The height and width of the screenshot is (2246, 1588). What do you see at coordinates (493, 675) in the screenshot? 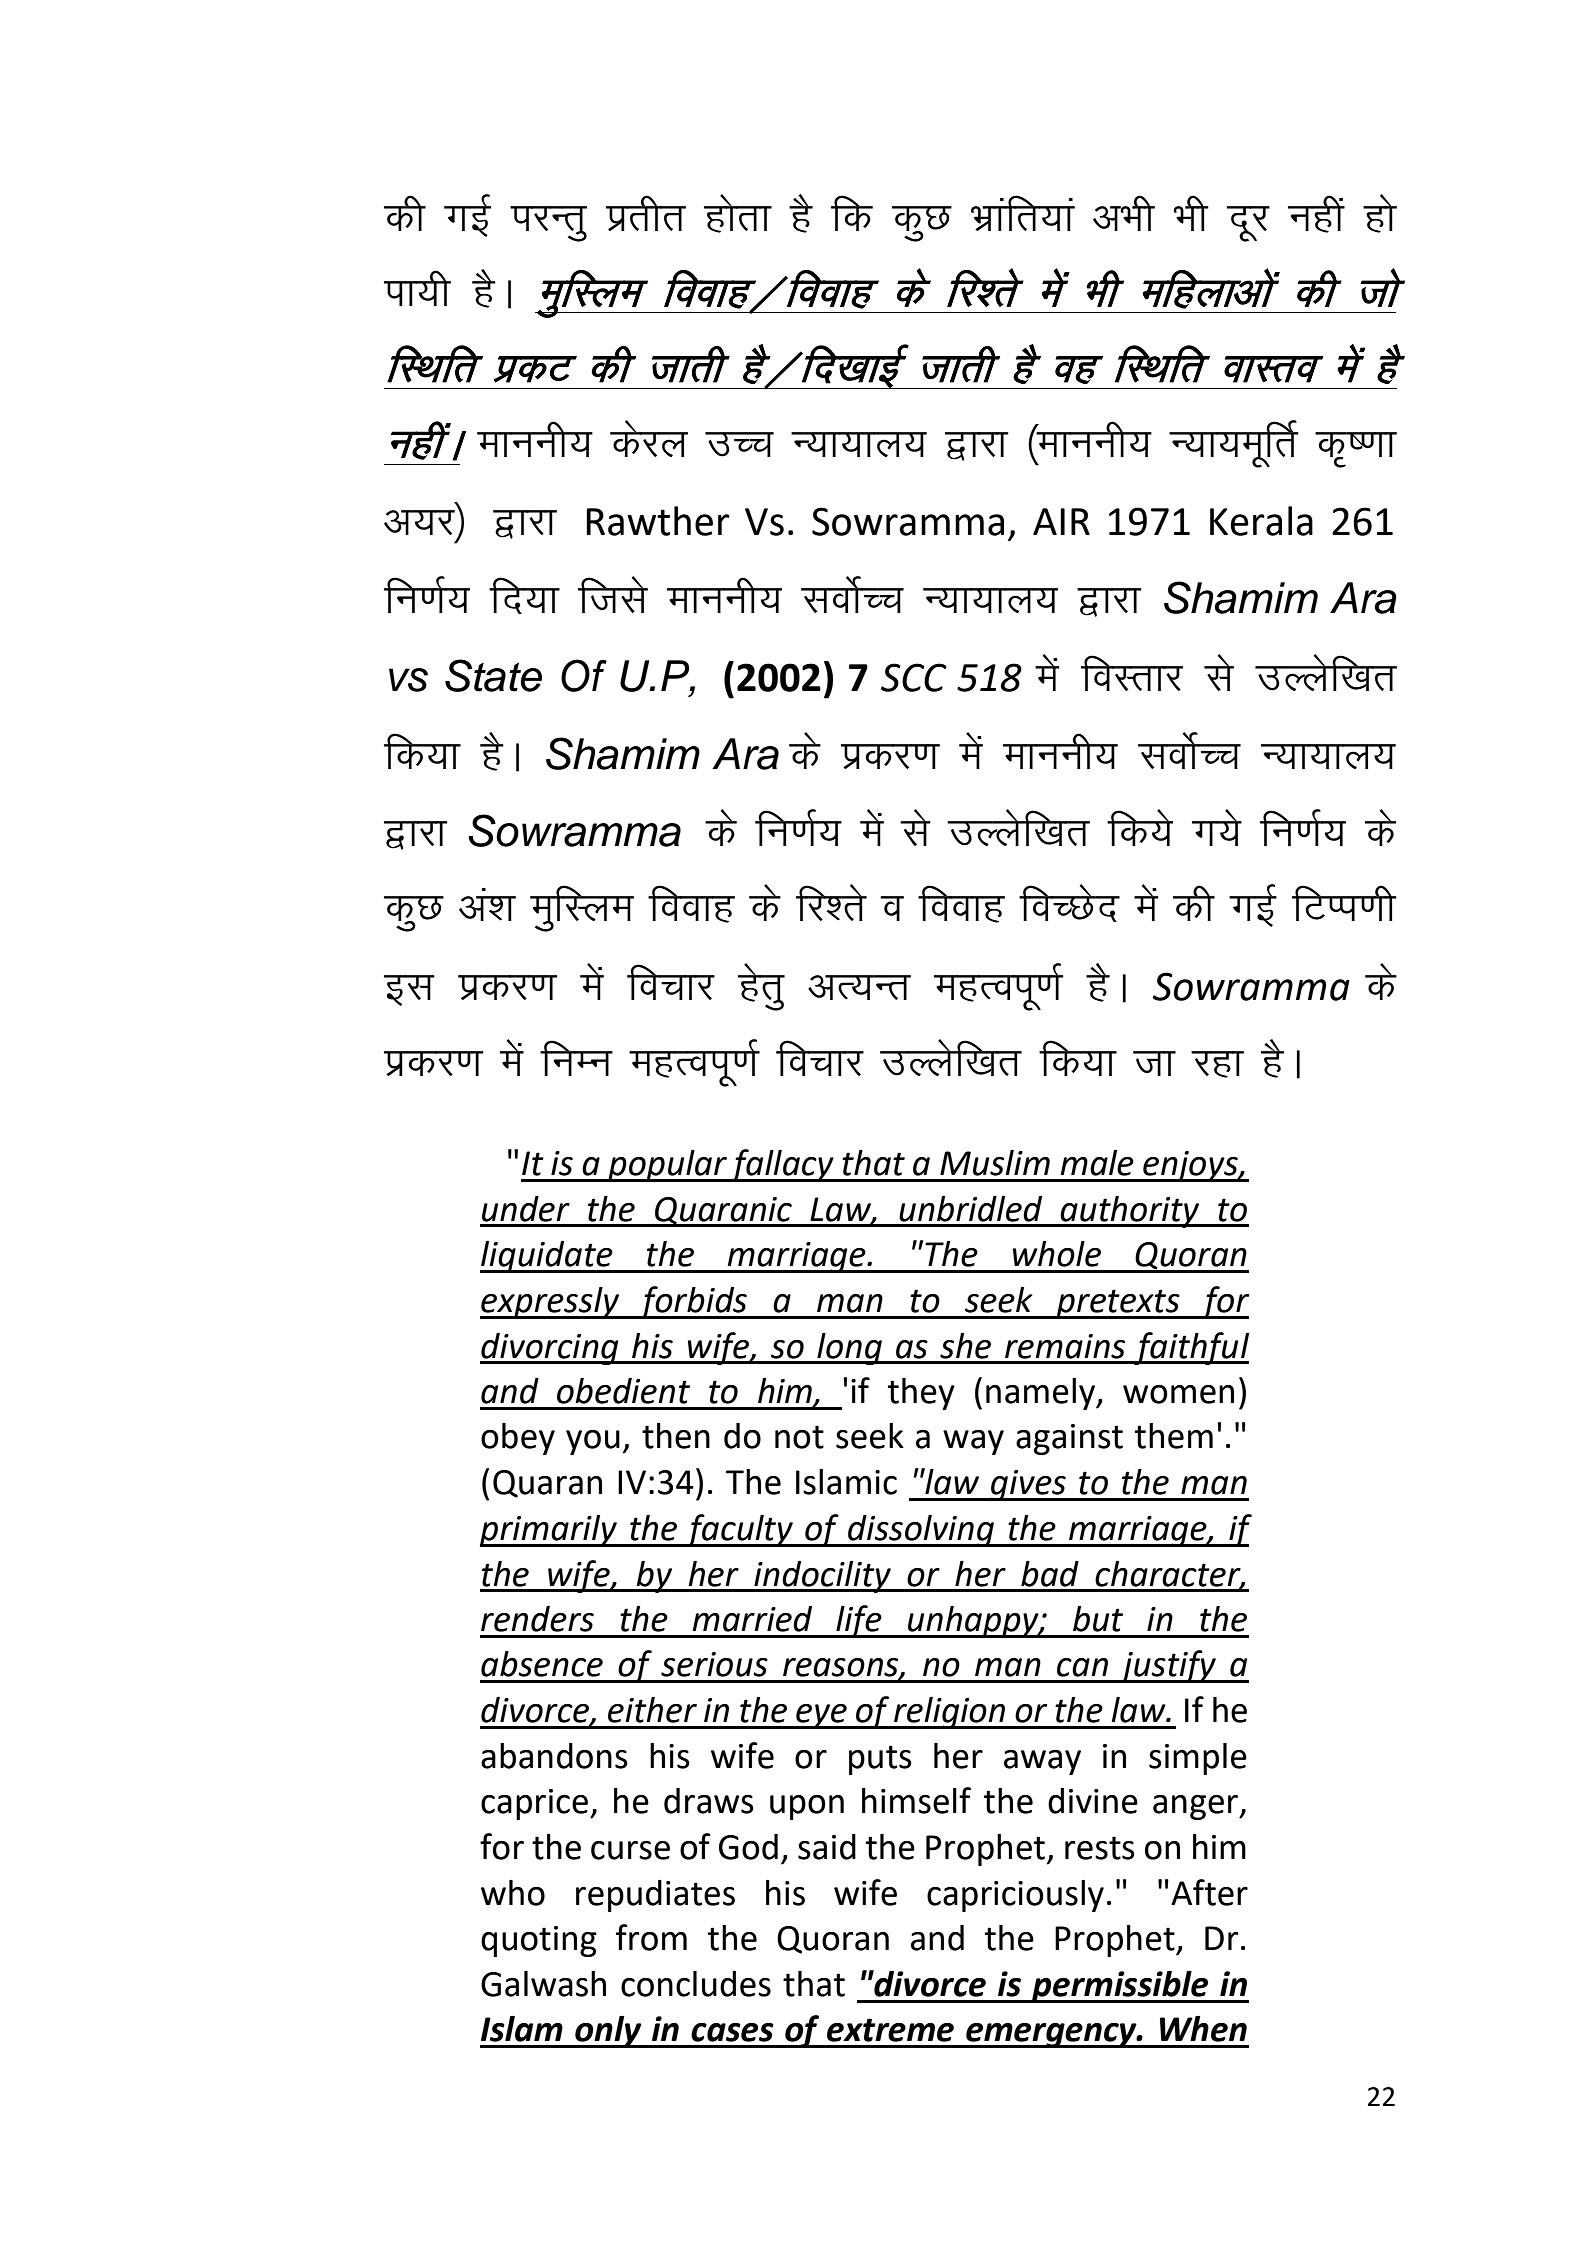
I see `State` at bounding box center [493, 675].
